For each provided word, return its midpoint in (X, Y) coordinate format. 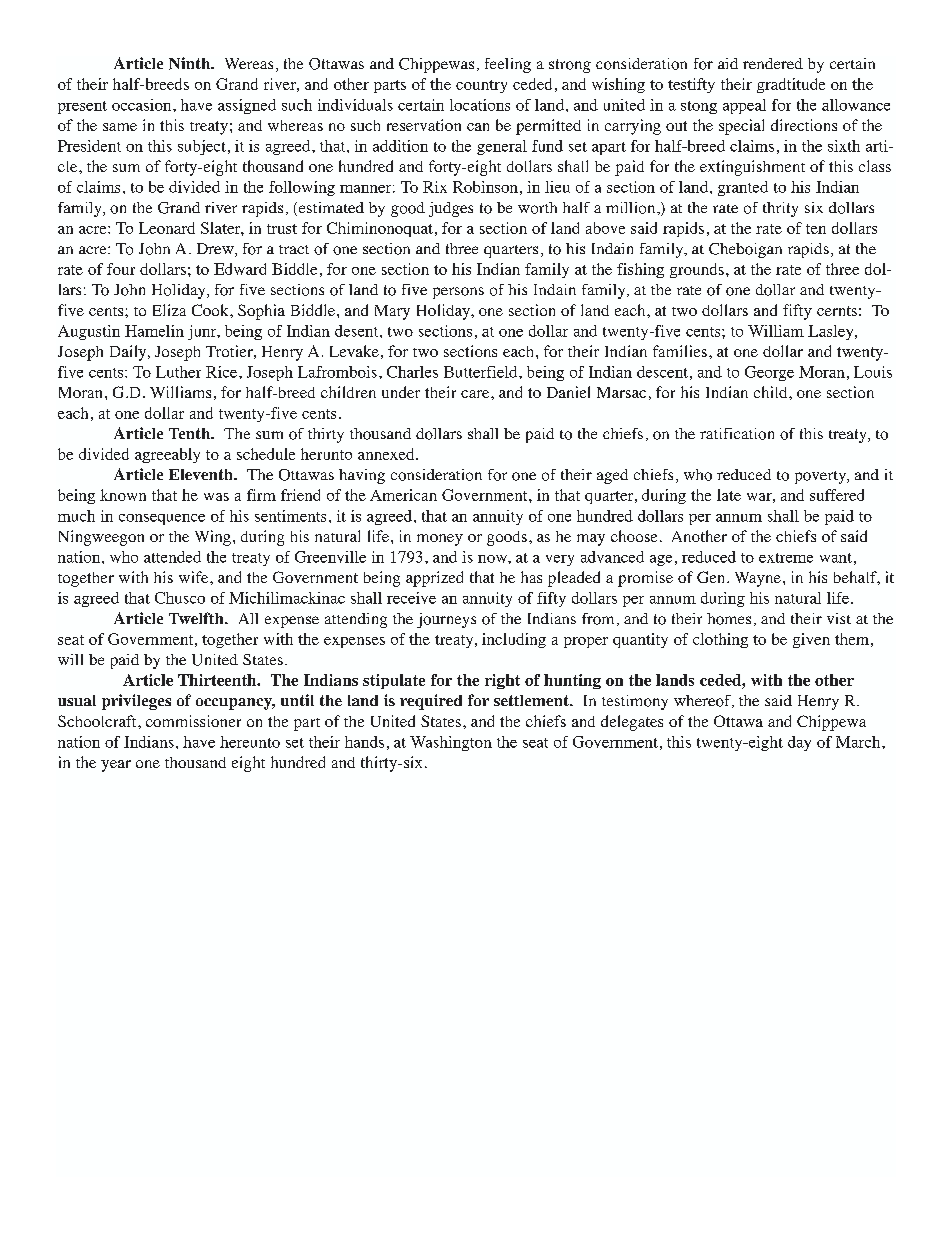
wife (195, 577)
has (531, 577)
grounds (697, 270)
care (476, 394)
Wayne (758, 579)
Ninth (191, 63)
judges (451, 209)
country (481, 86)
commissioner (193, 721)
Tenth (191, 433)
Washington (451, 743)
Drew (216, 250)
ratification (737, 434)
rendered (773, 63)
